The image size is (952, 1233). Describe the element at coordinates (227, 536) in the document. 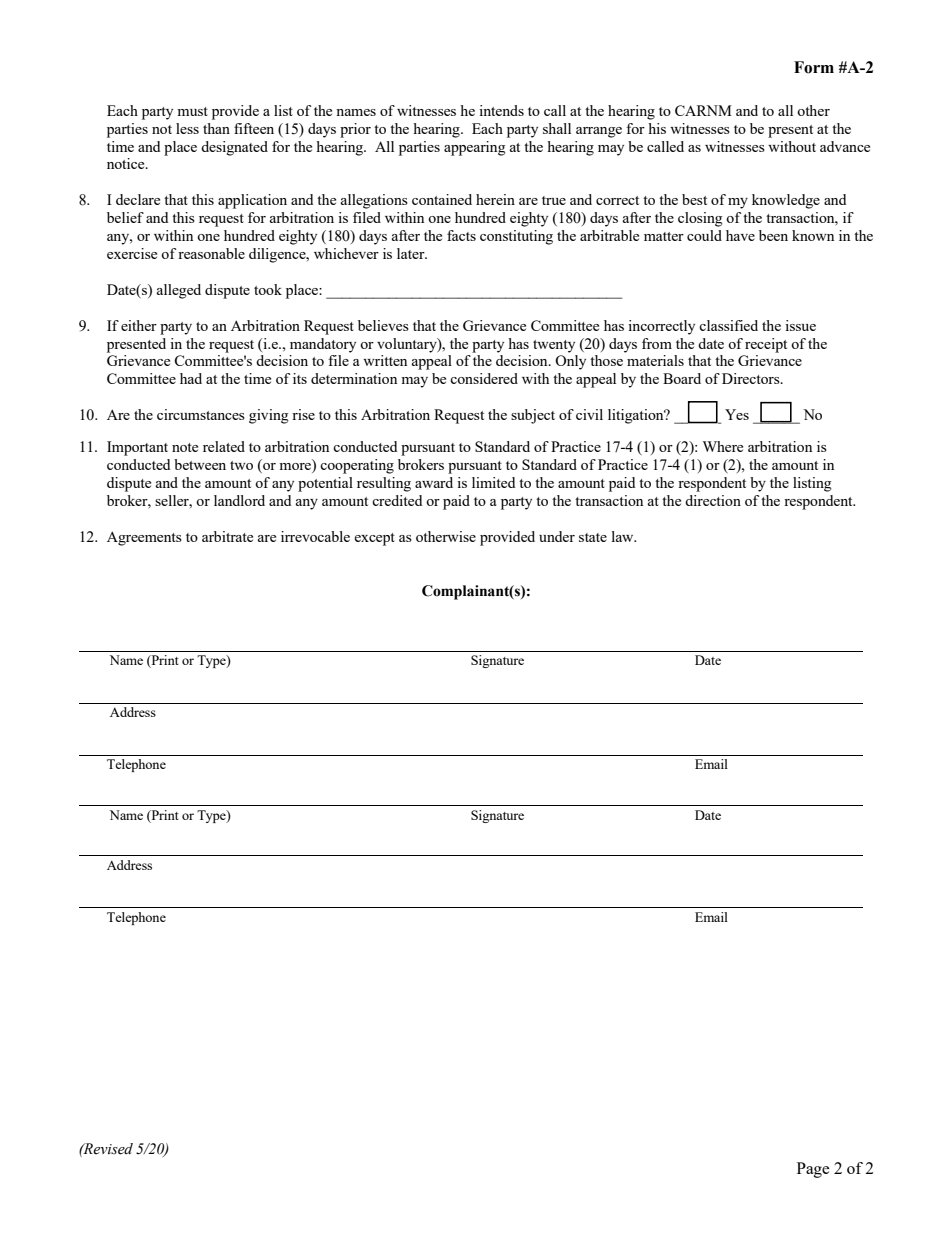

I see `arbitrate` at that location.
